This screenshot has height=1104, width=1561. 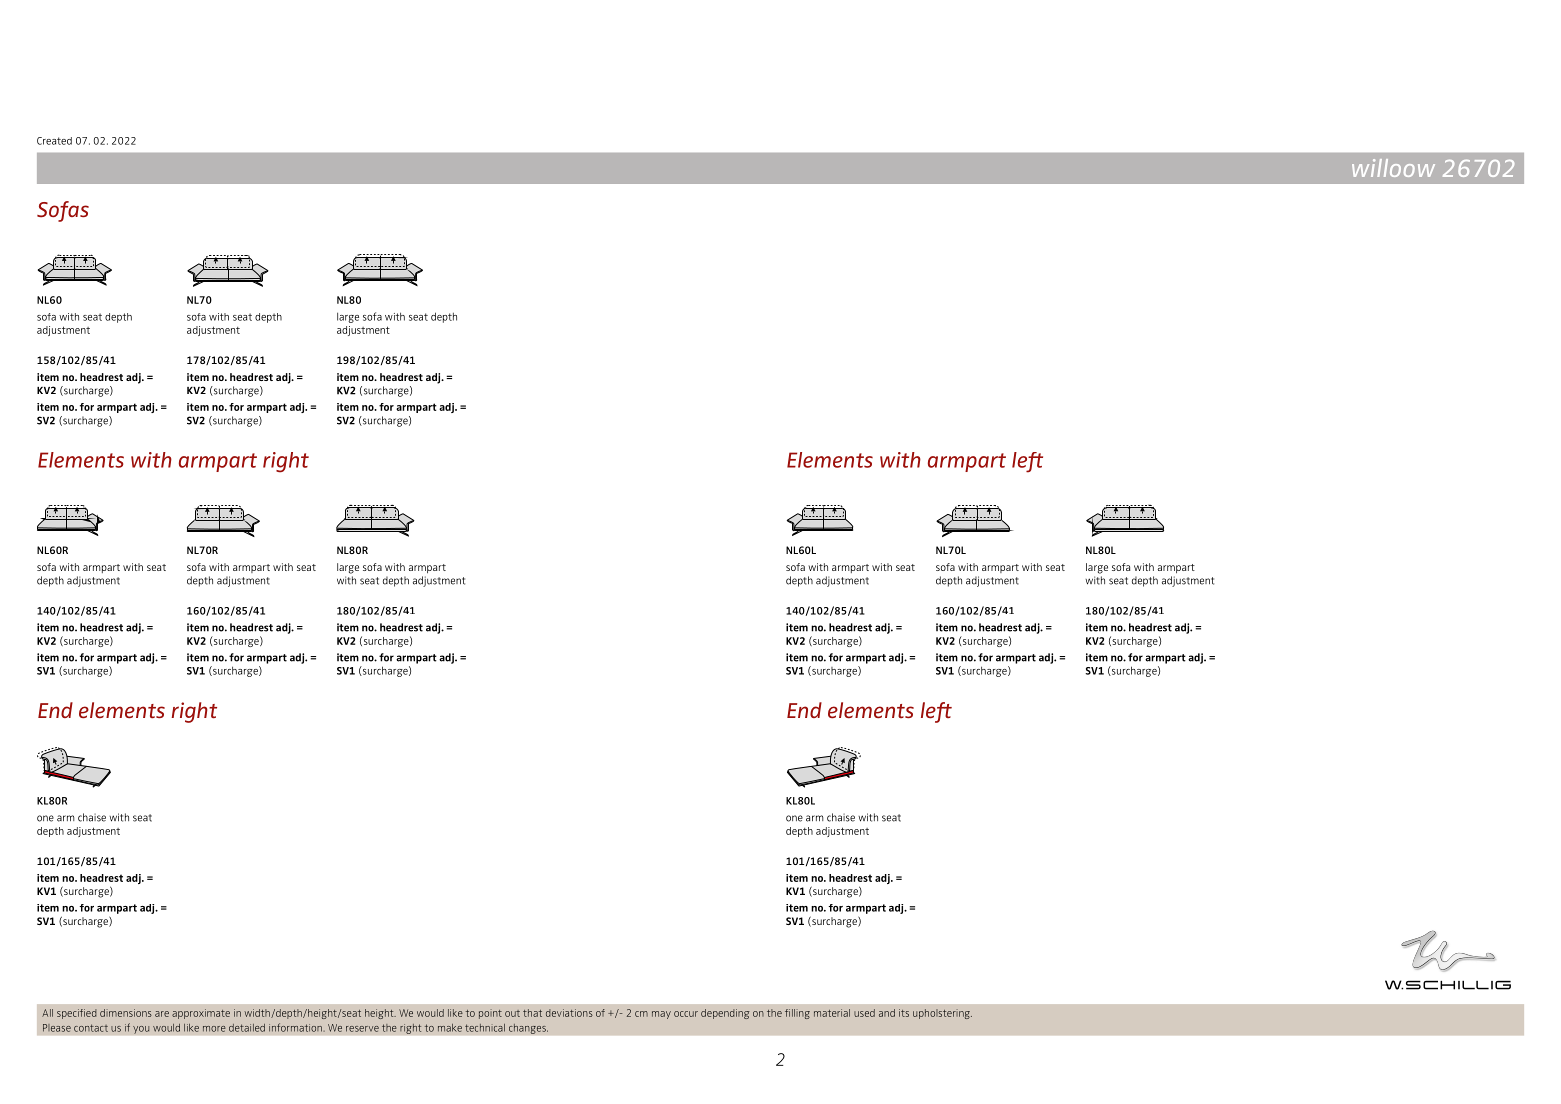 What do you see at coordinates (532, 1013) in the screenshot?
I see `that` at bounding box center [532, 1013].
